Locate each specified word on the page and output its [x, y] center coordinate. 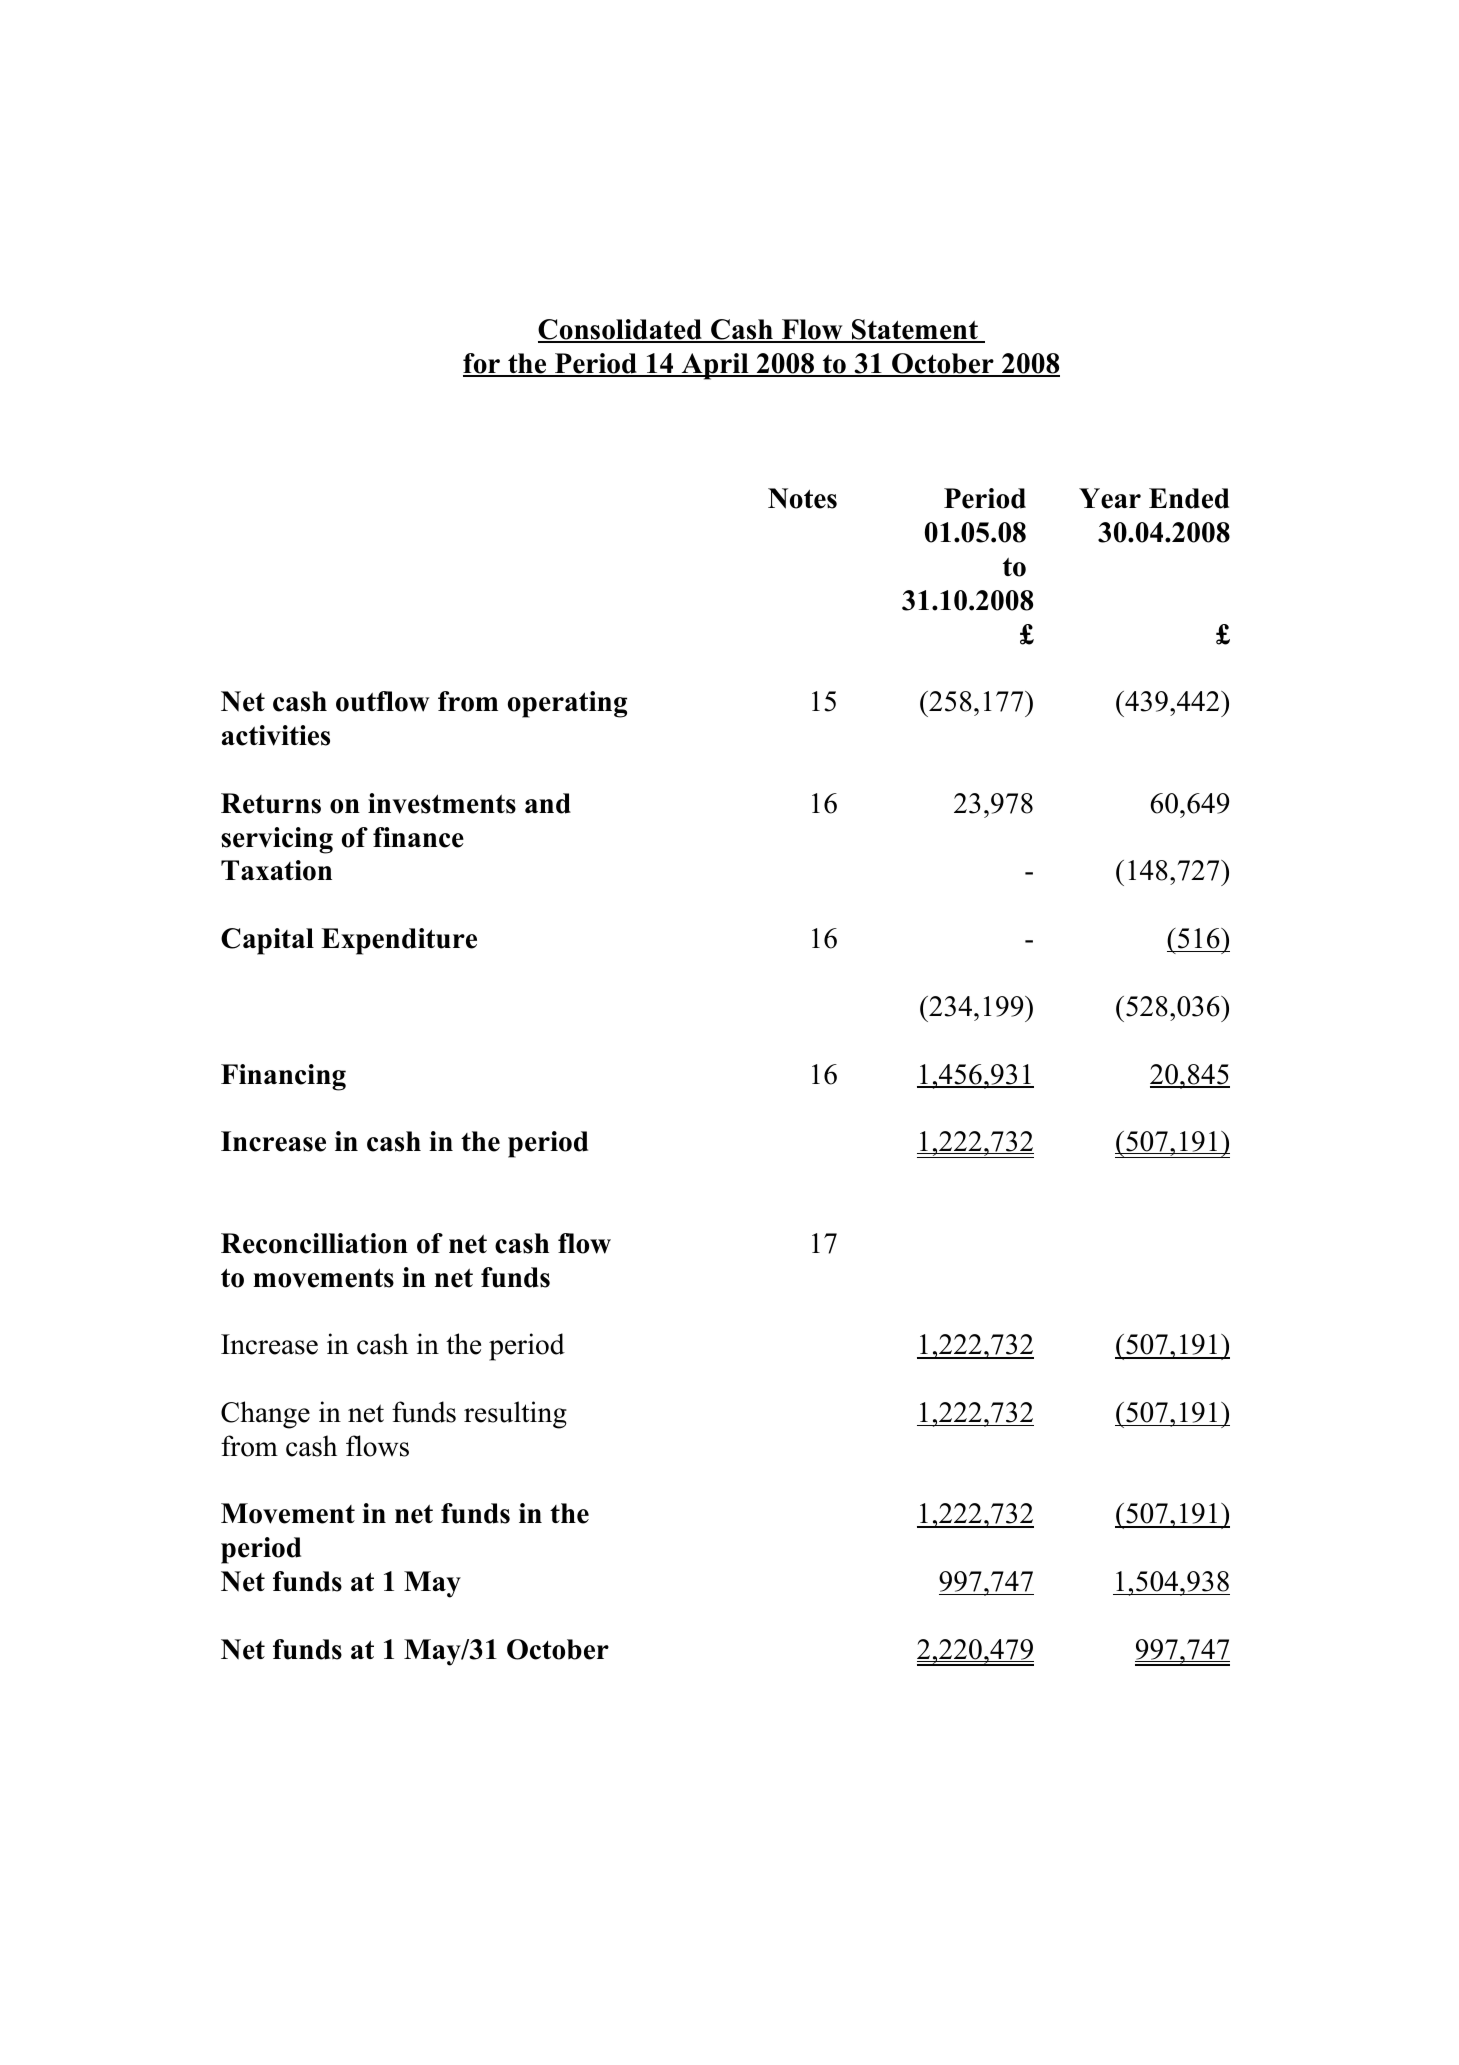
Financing [283, 1077]
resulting [515, 1415]
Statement [915, 330]
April [715, 366]
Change [265, 1415]
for [483, 364]
